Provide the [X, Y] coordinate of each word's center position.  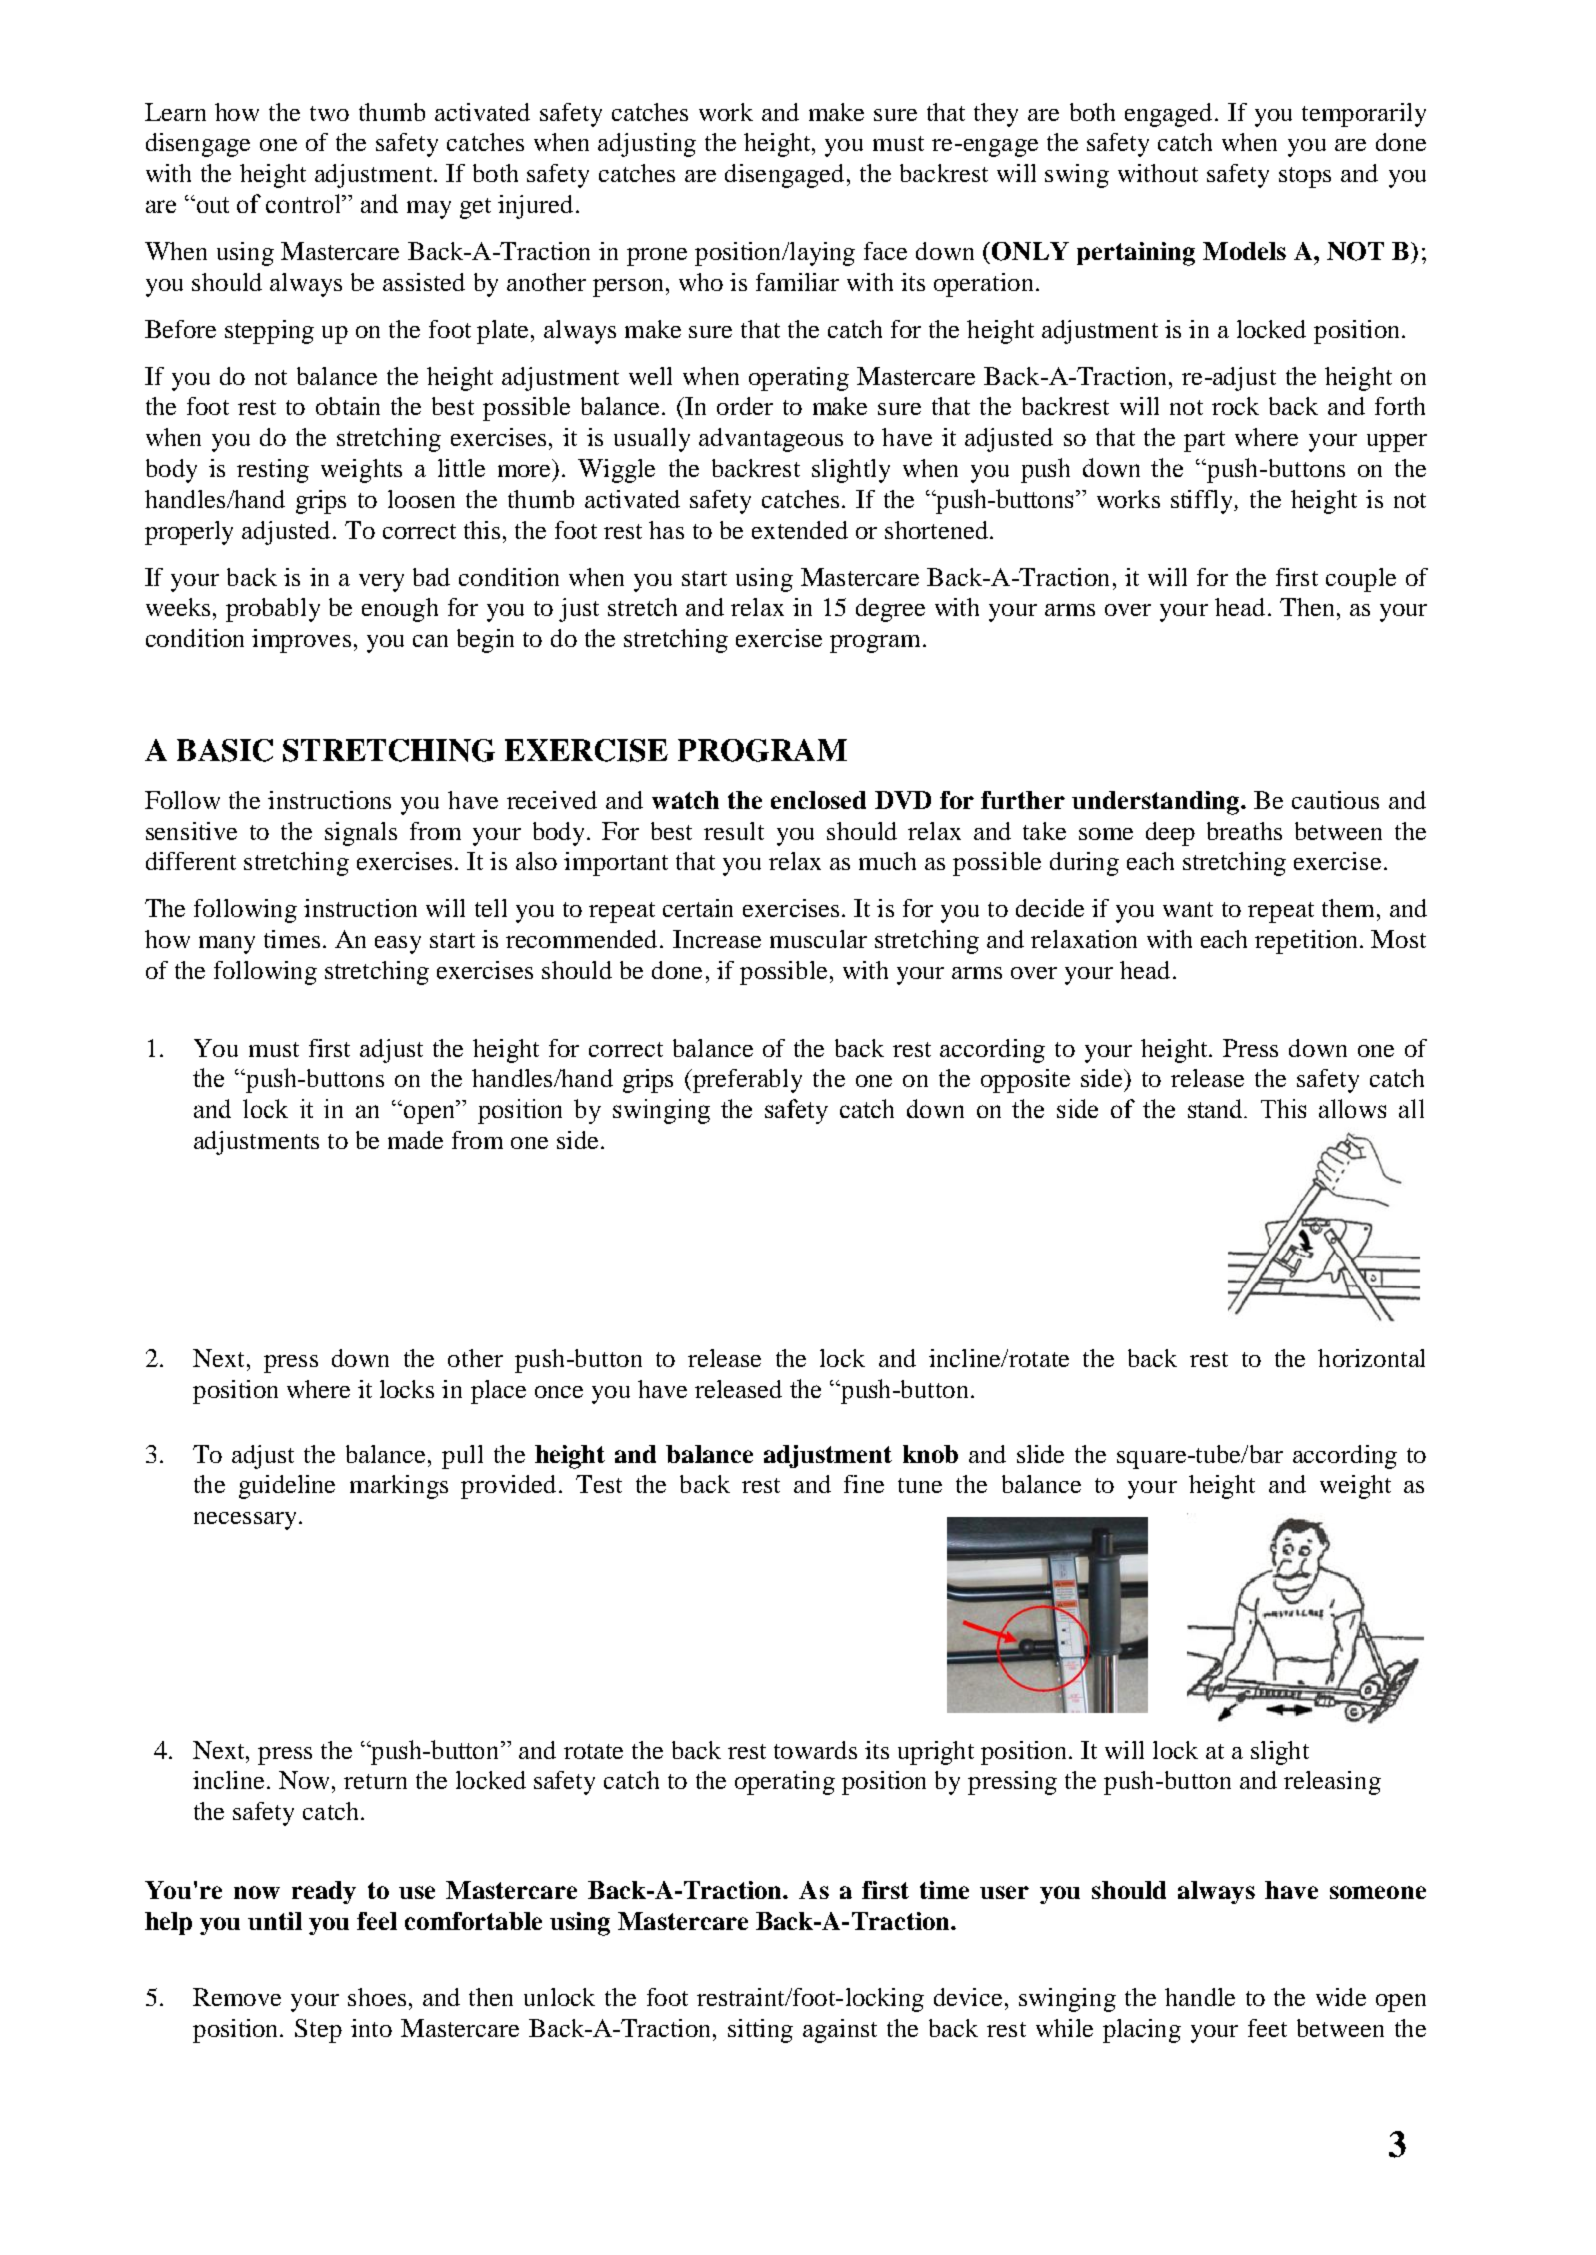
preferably [746, 1081]
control [305, 203]
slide [1040, 1454]
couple [1361, 580]
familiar [797, 282]
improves [301, 641]
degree [890, 610]
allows [1352, 1108]
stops [1305, 177]
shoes [377, 1997]
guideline [287, 1487]
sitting [760, 2031]
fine [864, 1484]
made [415, 1140]
